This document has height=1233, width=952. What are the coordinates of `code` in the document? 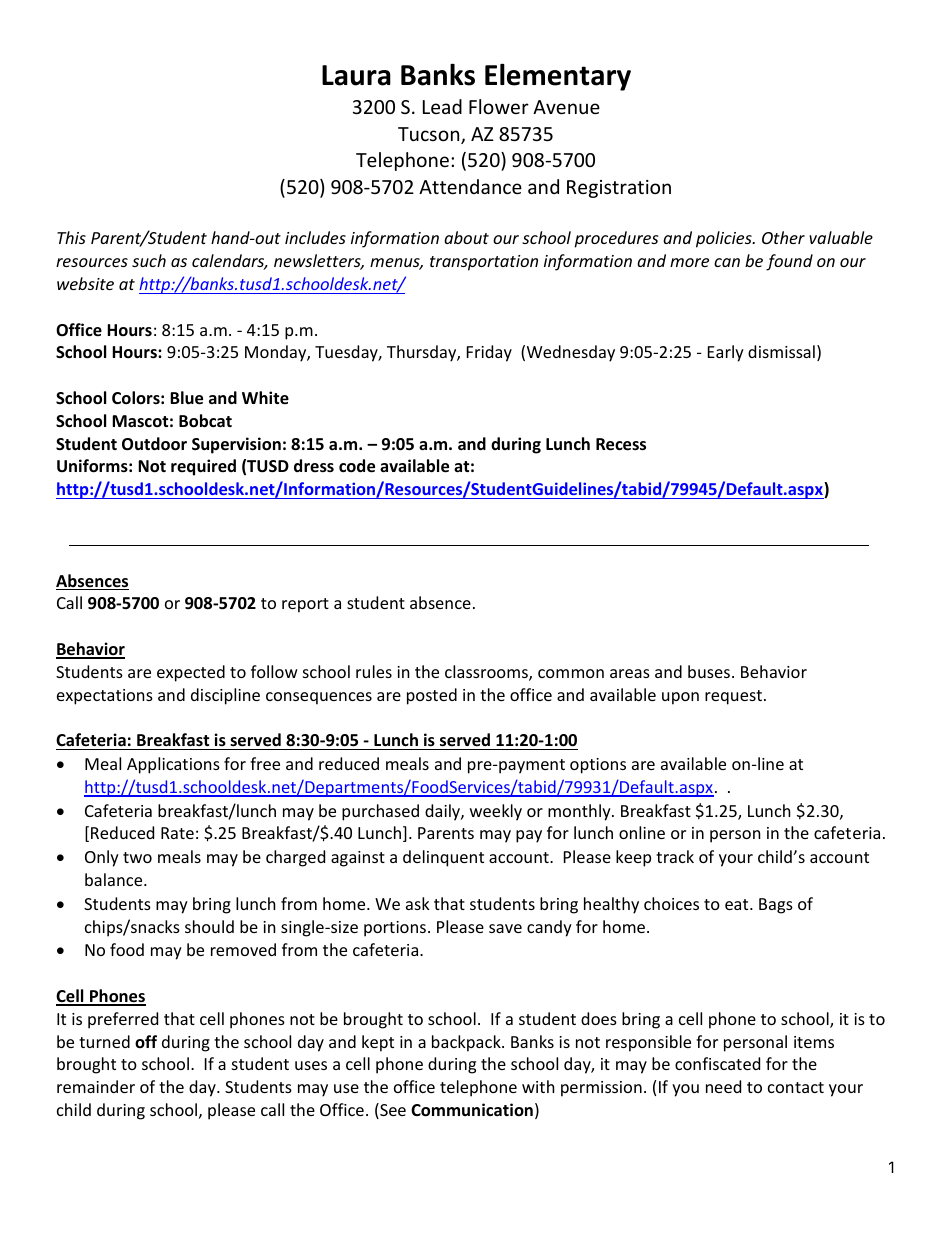 It's located at (357, 466).
